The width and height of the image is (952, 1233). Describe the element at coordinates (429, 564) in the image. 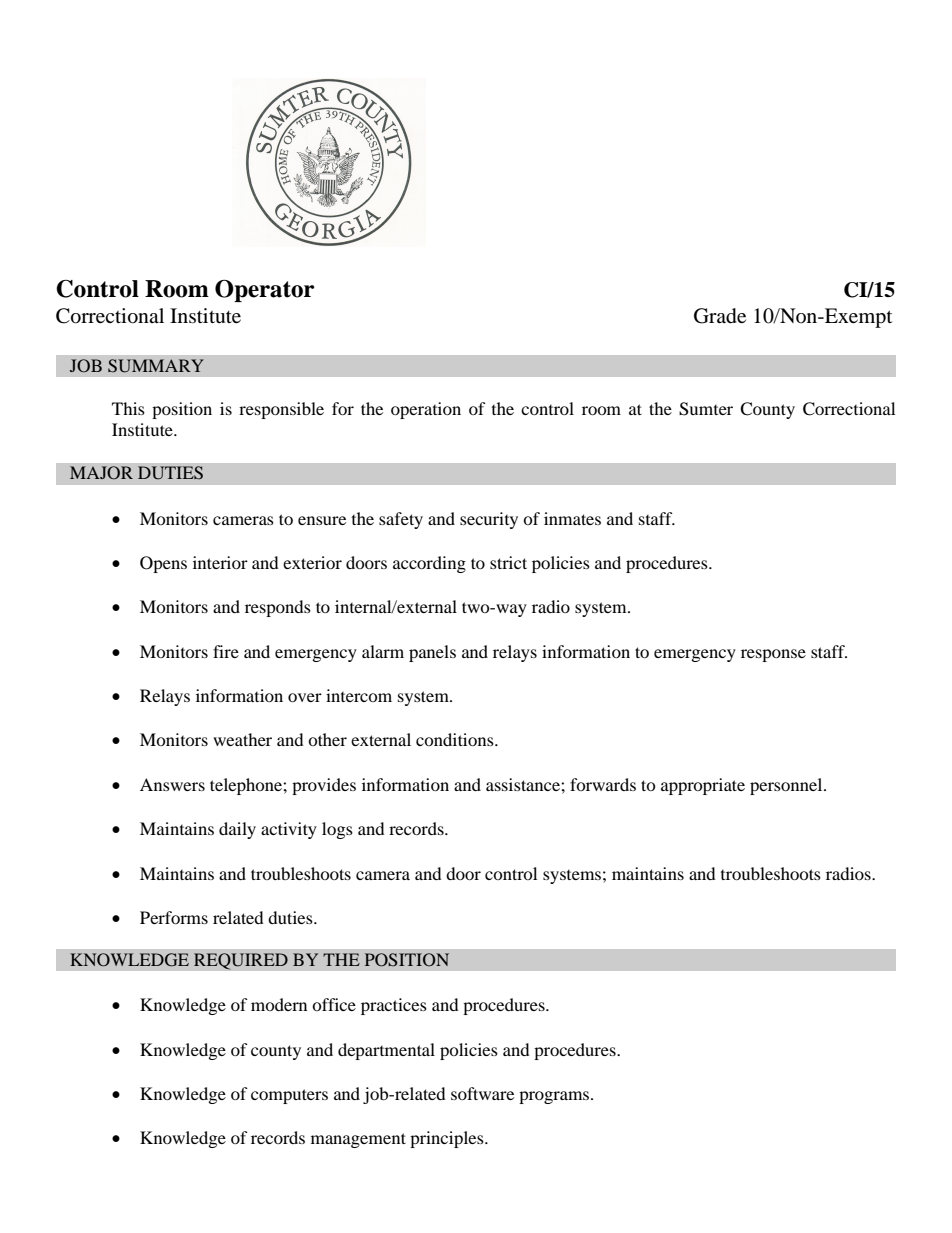

I see `according` at that location.
